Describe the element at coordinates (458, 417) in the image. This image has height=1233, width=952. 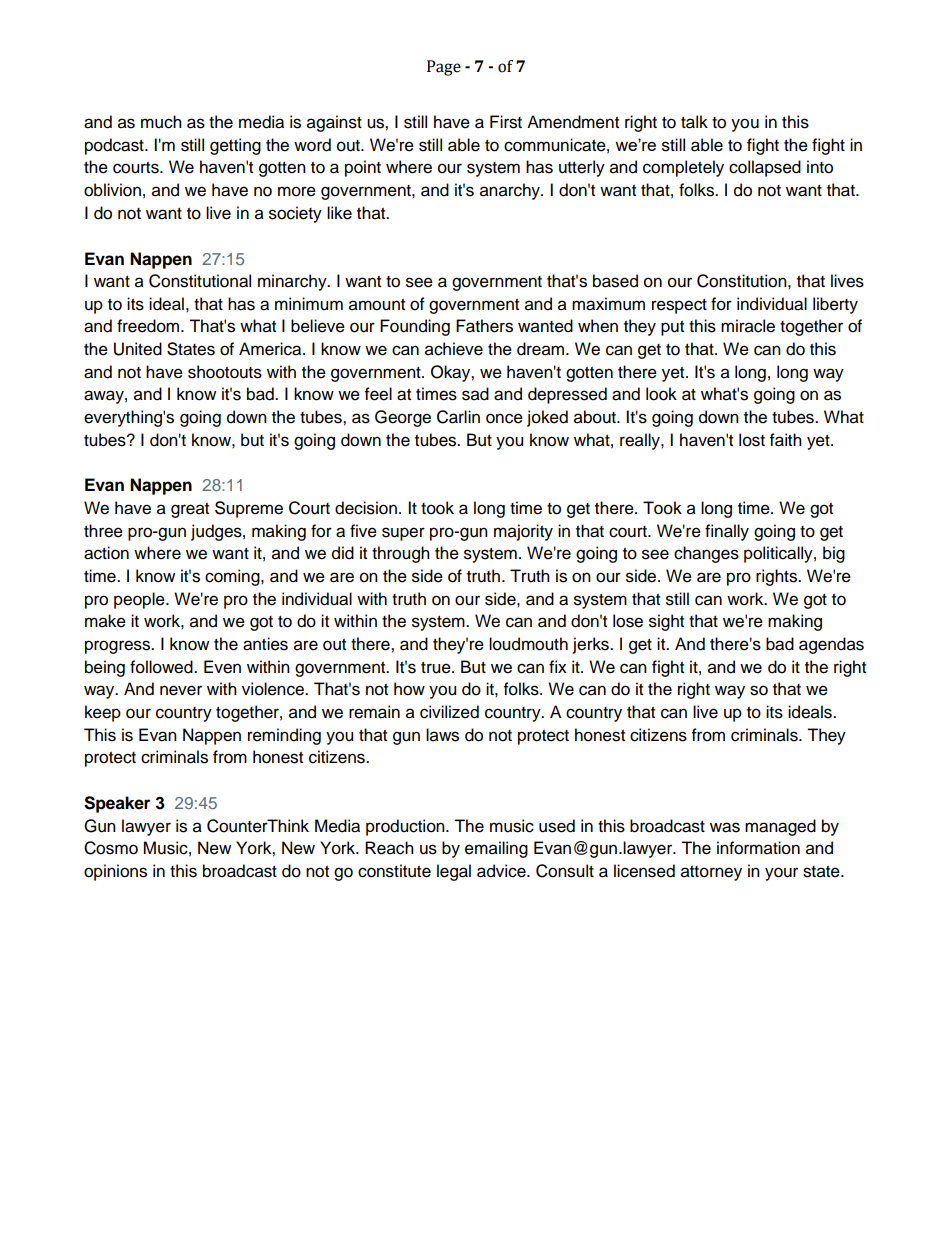
I see `Carlin` at that location.
